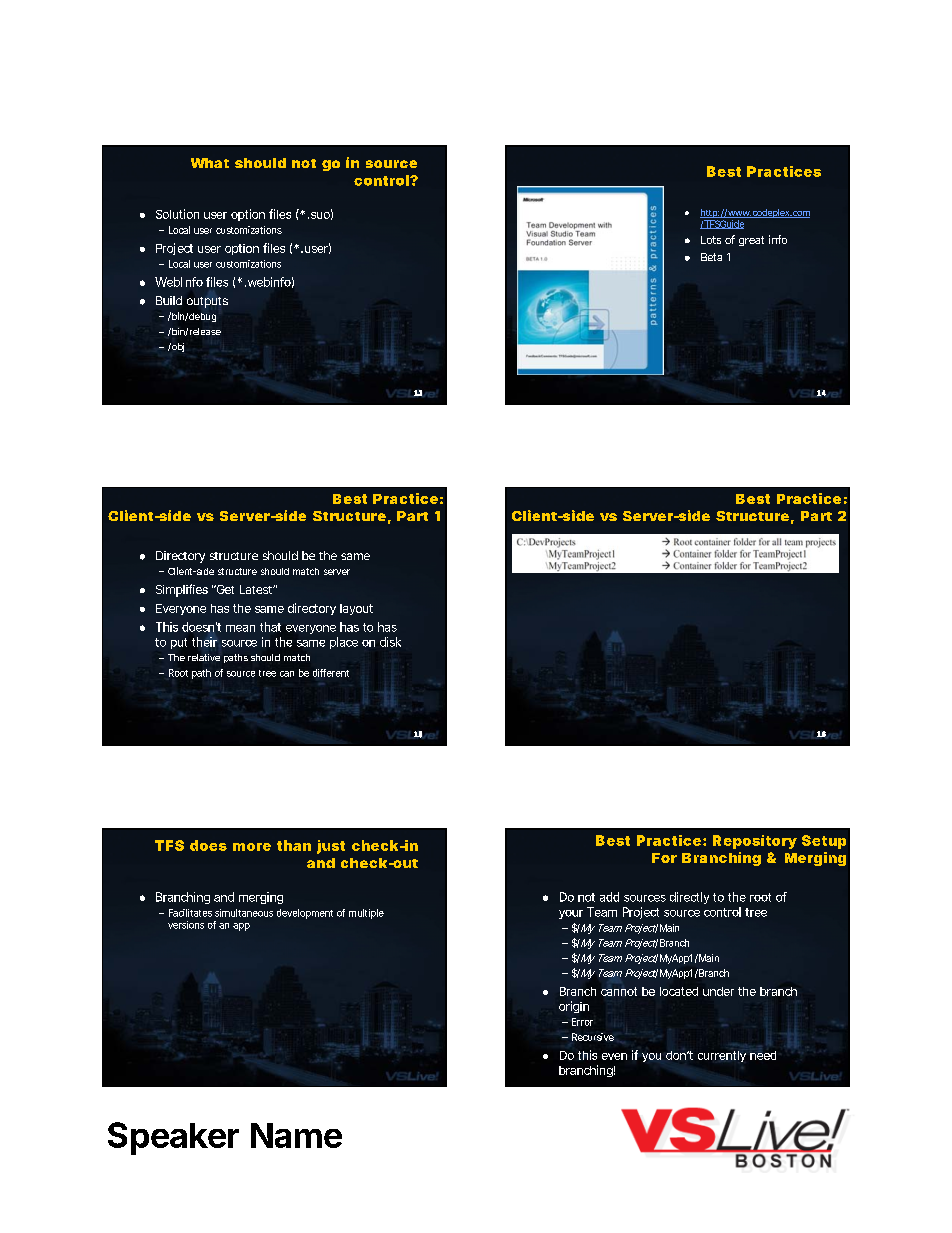  What do you see at coordinates (240, 628) in the screenshot?
I see `mean` at bounding box center [240, 628].
